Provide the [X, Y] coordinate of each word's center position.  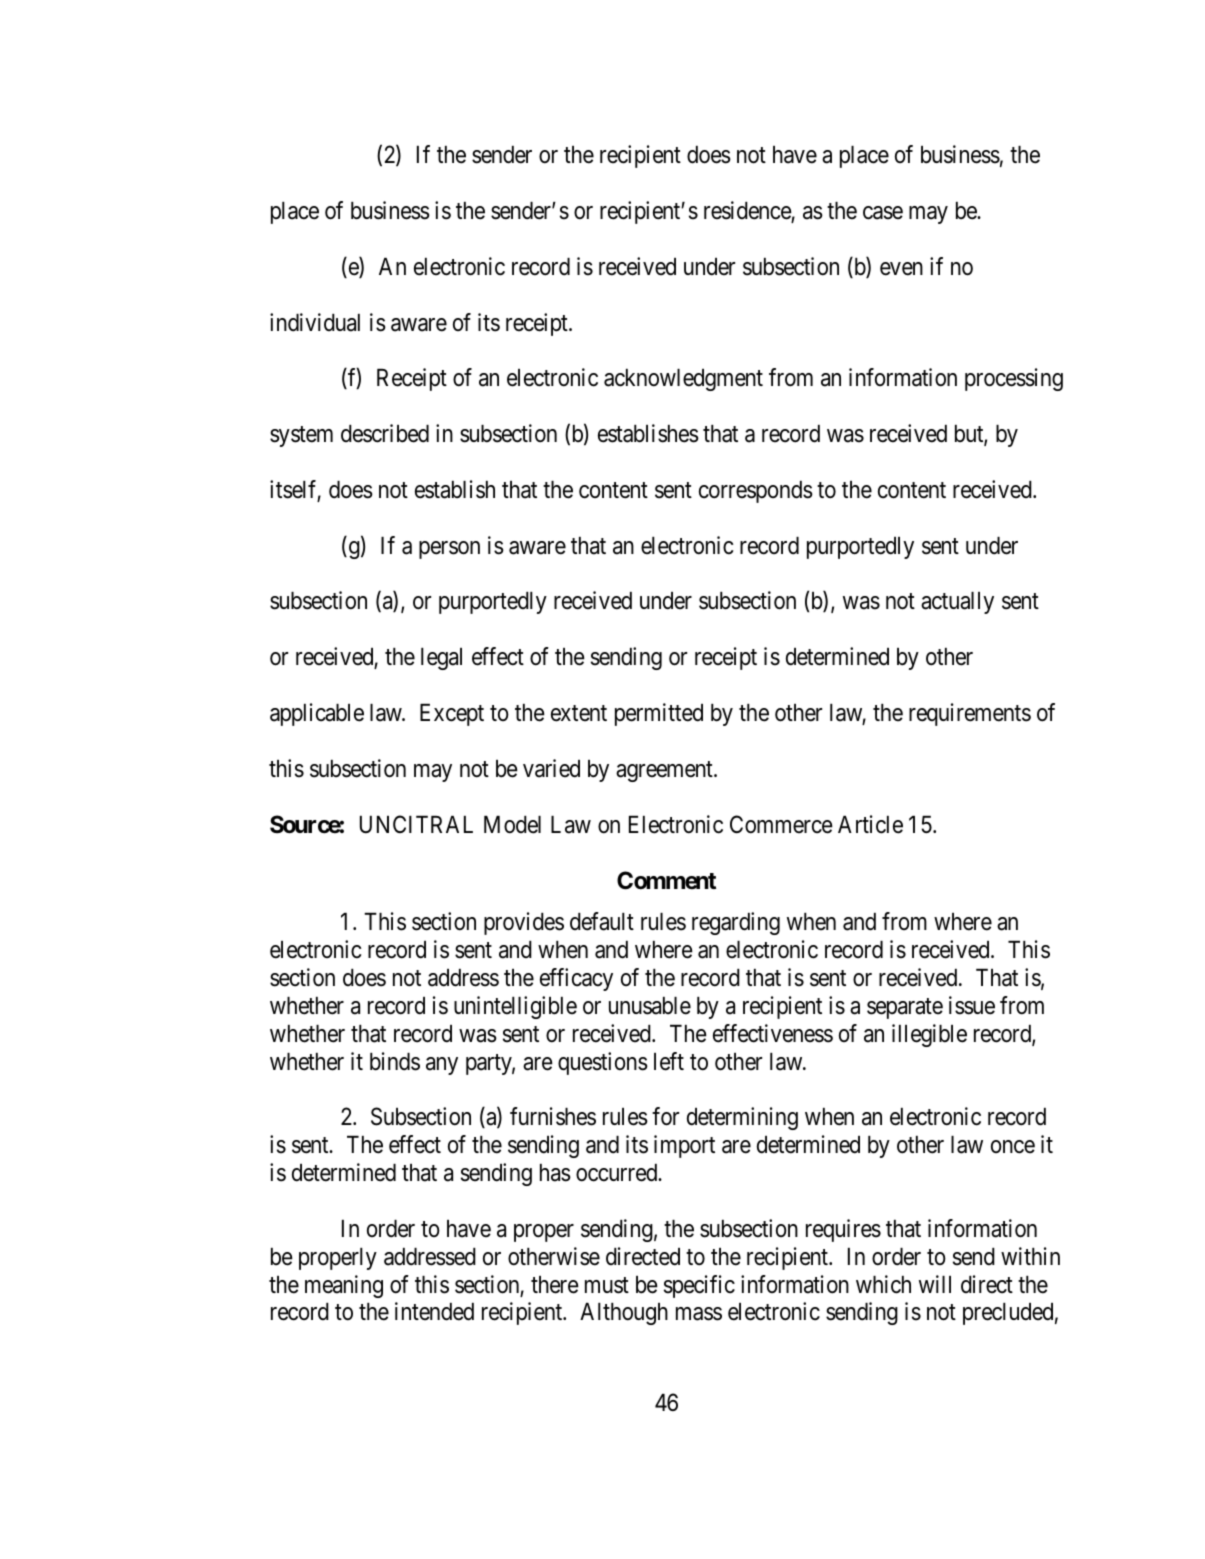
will [935, 1284]
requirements [970, 714]
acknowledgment [683, 380]
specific [699, 1286]
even [901, 269]
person [449, 550]
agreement [665, 771]
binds [395, 1061]
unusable [650, 1006]
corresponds [756, 492]
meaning [344, 1286]
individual [315, 322]
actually [957, 603]
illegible [929, 1035]
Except [452, 715]
